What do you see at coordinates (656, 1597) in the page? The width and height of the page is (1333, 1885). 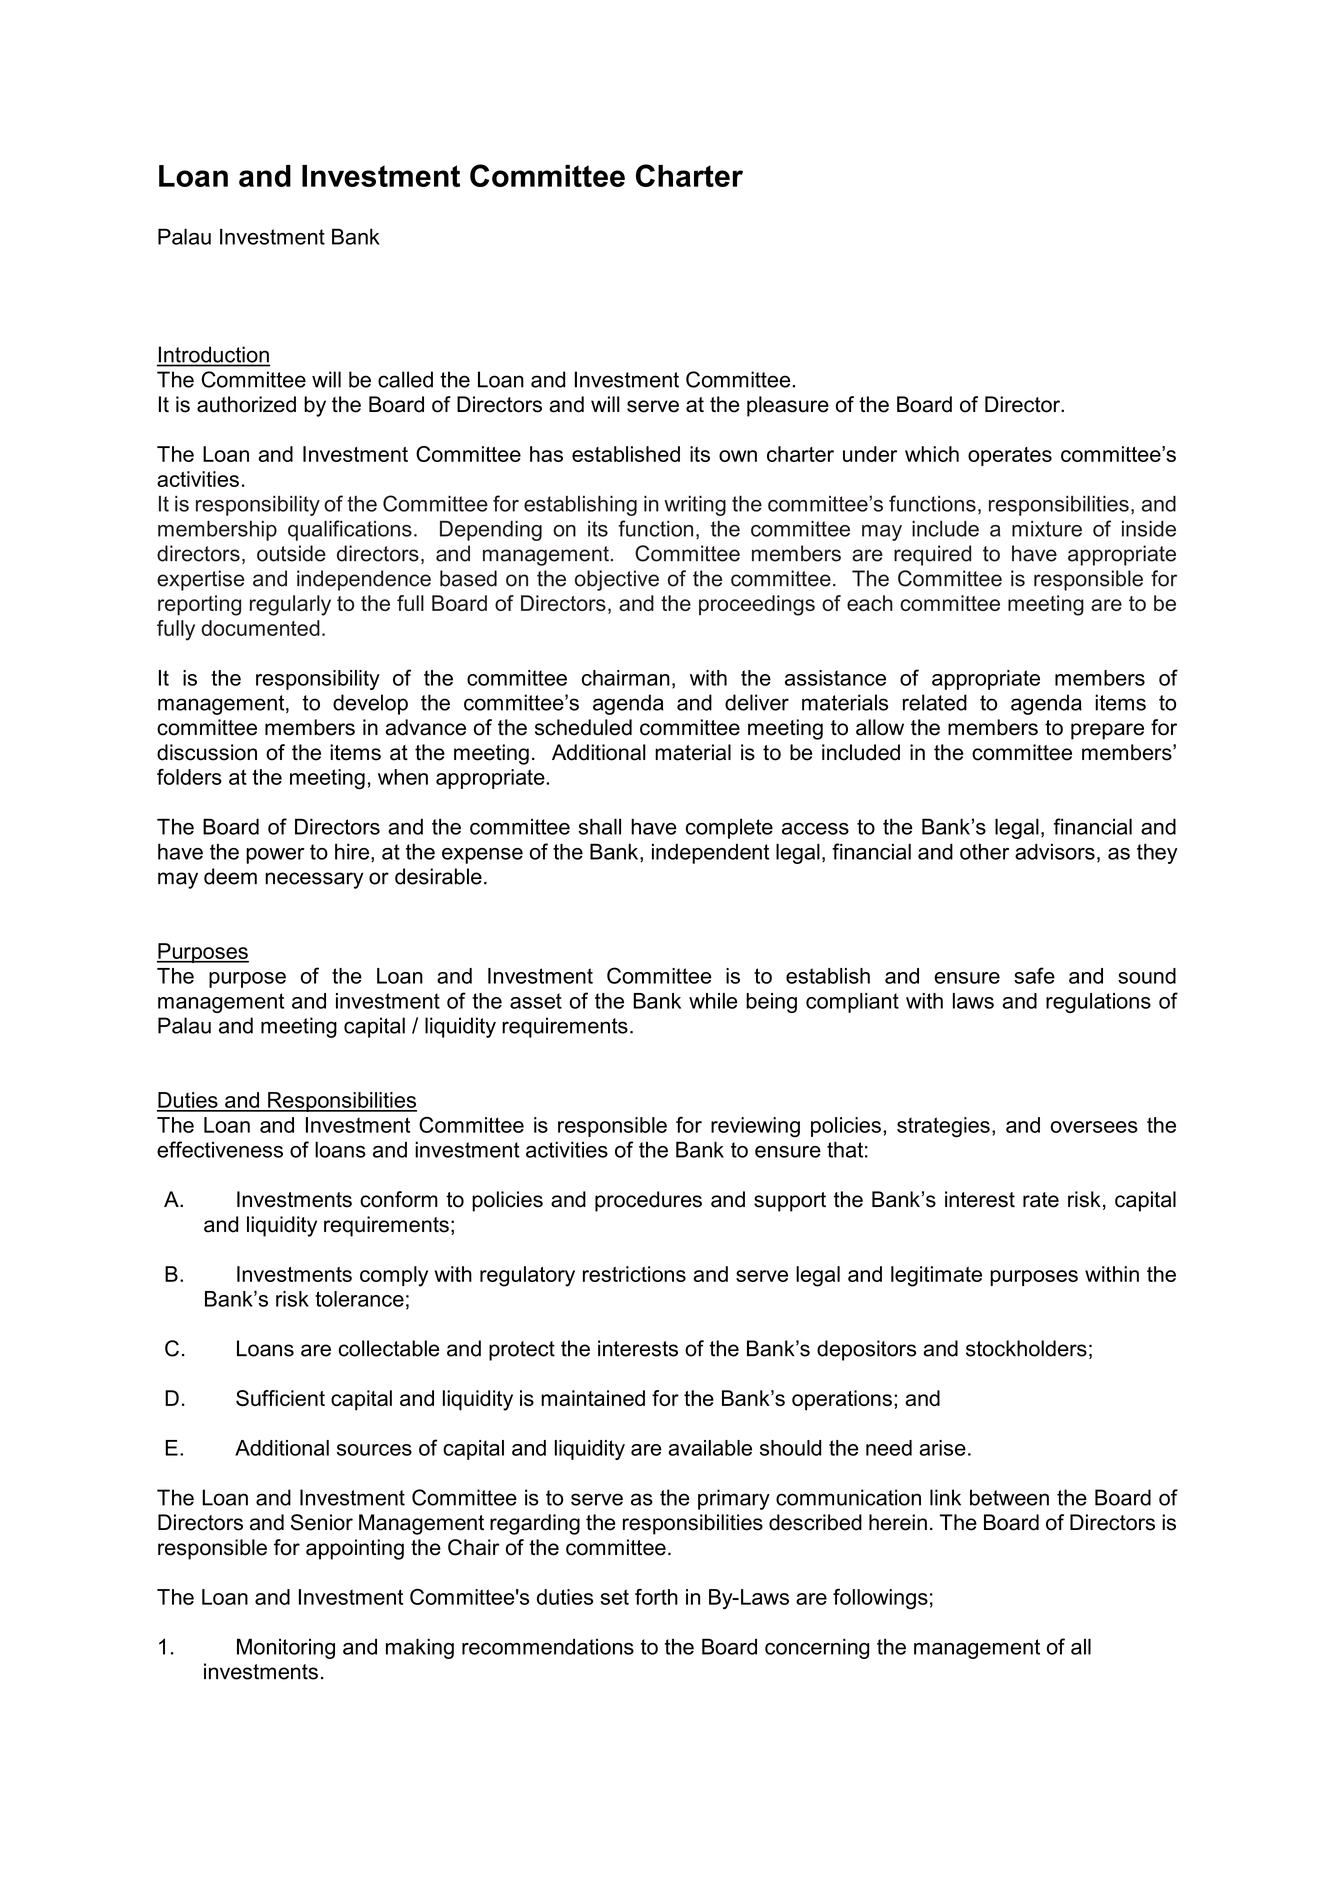 I see `forth` at bounding box center [656, 1597].
